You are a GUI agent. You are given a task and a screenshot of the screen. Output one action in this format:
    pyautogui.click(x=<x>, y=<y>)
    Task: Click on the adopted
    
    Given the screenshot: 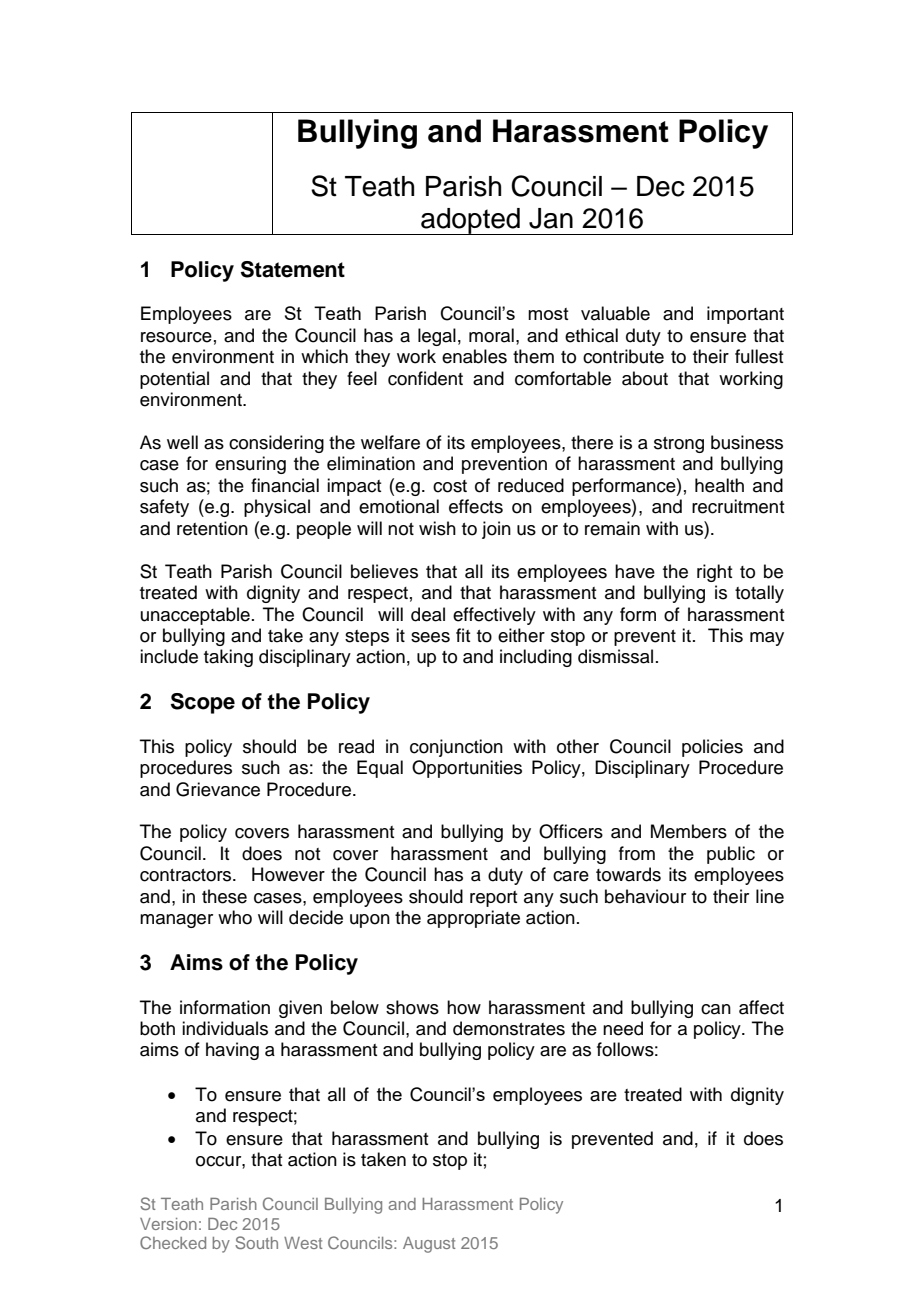 What is the action you would take?
    pyautogui.click(x=470, y=221)
